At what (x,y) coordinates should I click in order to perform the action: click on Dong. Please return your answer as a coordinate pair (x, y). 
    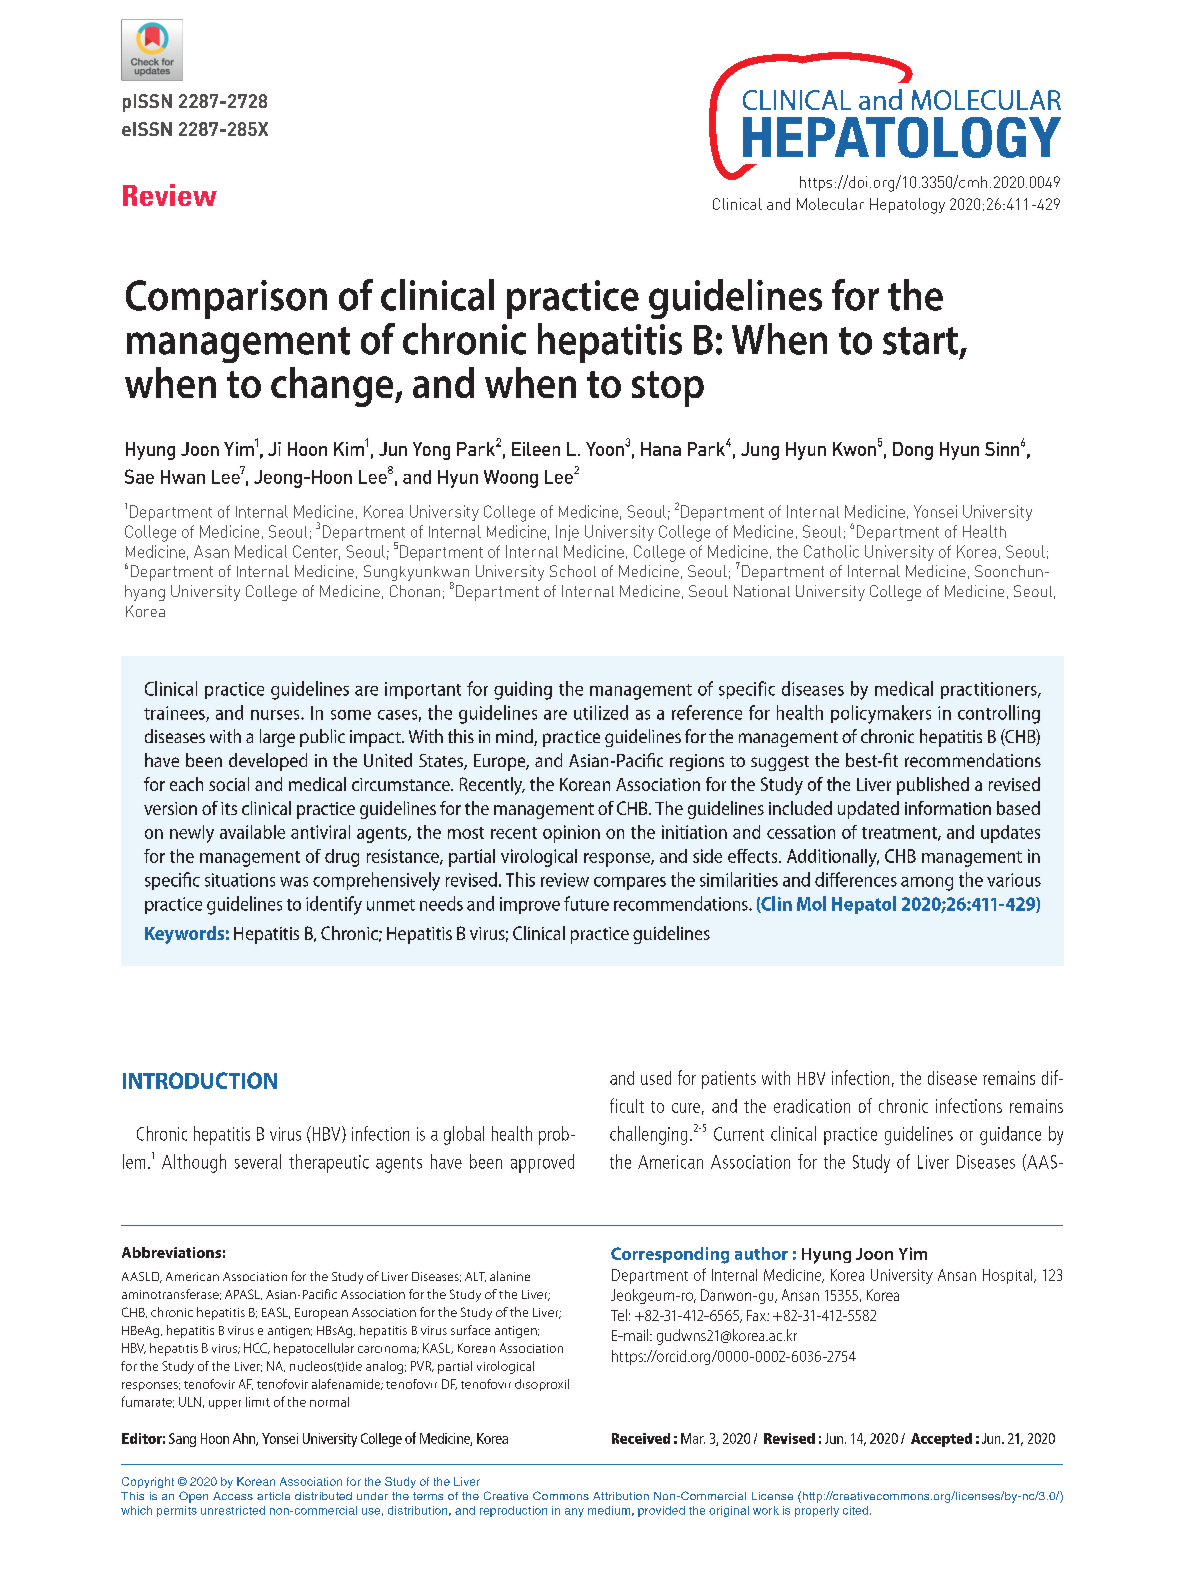
    Looking at the image, I should click on (913, 451).
